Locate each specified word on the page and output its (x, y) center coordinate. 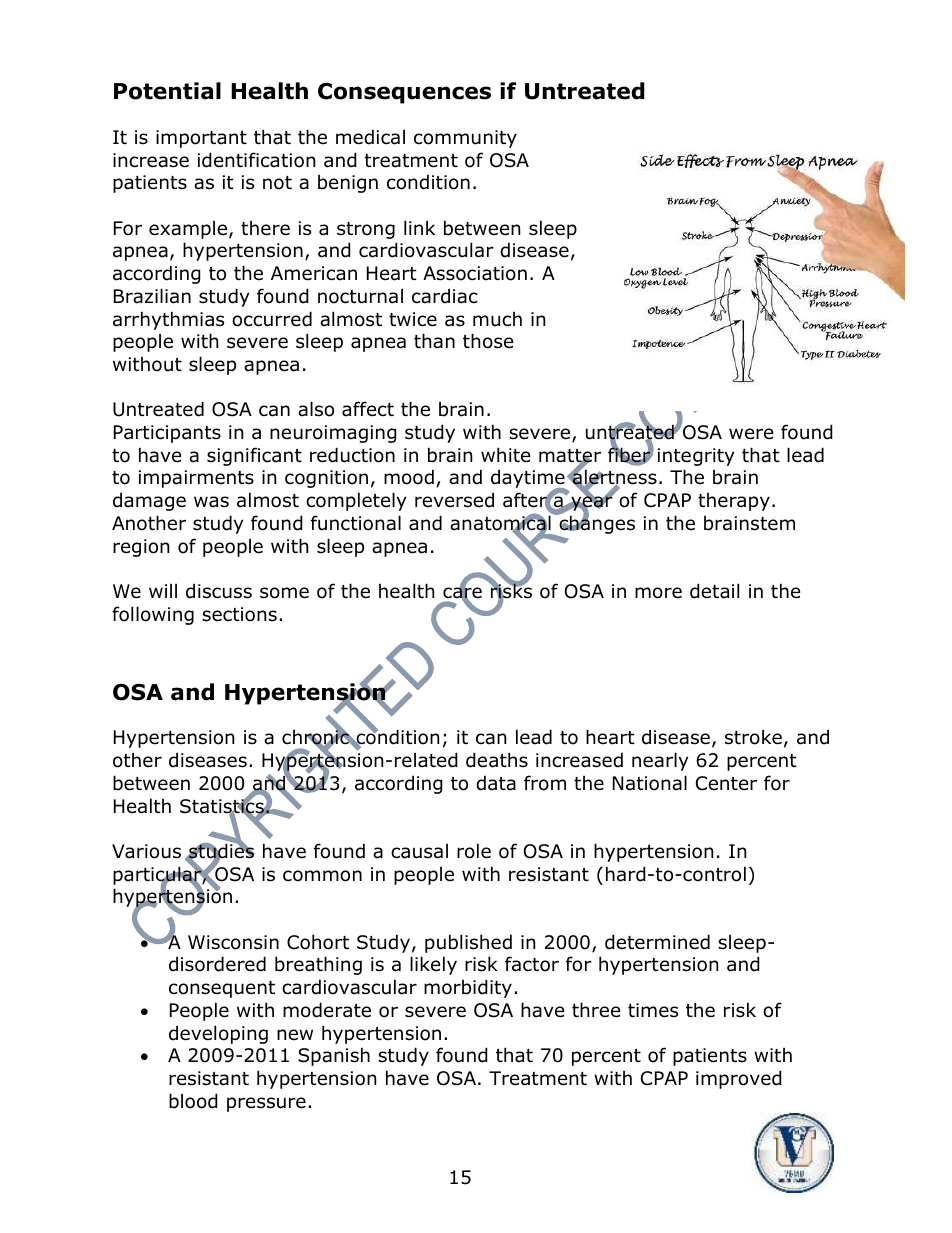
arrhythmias (168, 320)
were (751, 434)
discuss (219, 591)
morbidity (468, 988)
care (462, 593)
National (650, 783)
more (658, 593)
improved (739, 1079)
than (434, 341)
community (465, 139)
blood (193, 1101)
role (474, 851)
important (201, 139)
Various (146, 851)
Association (475, 273)
